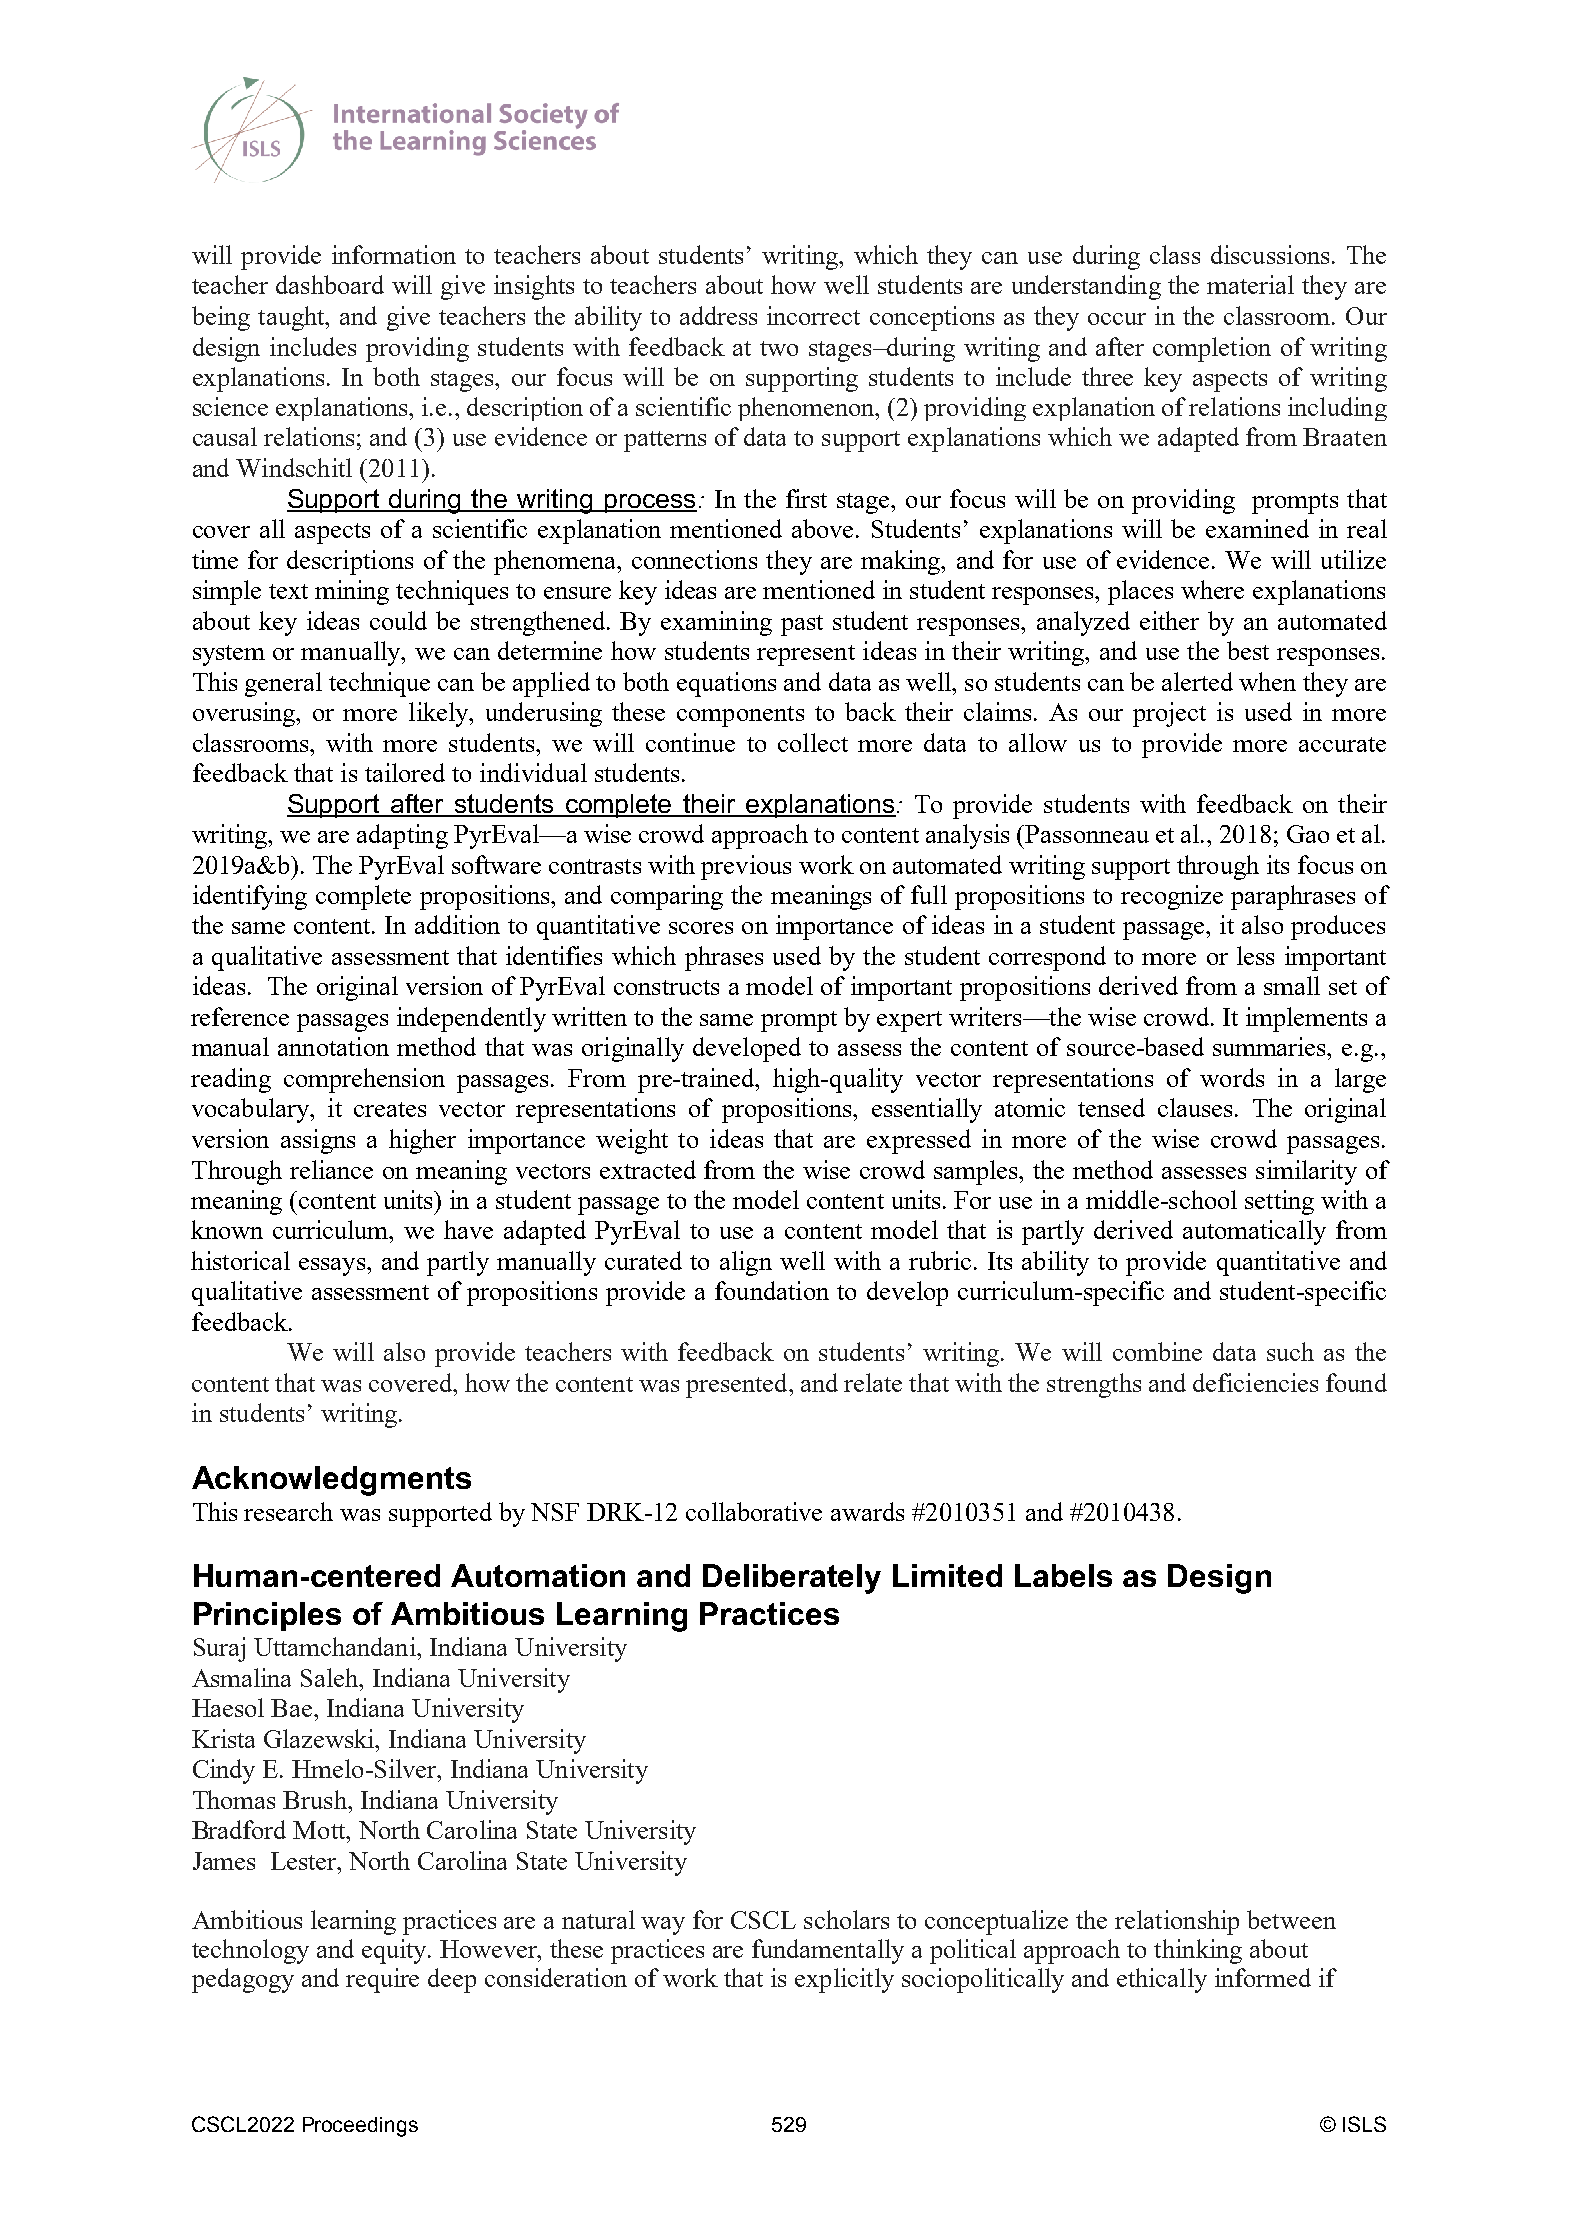  What do you see at coordinates (1063, 1575) in the screenshot?
I see `Labels` at bounding box center [1063, 1575].
